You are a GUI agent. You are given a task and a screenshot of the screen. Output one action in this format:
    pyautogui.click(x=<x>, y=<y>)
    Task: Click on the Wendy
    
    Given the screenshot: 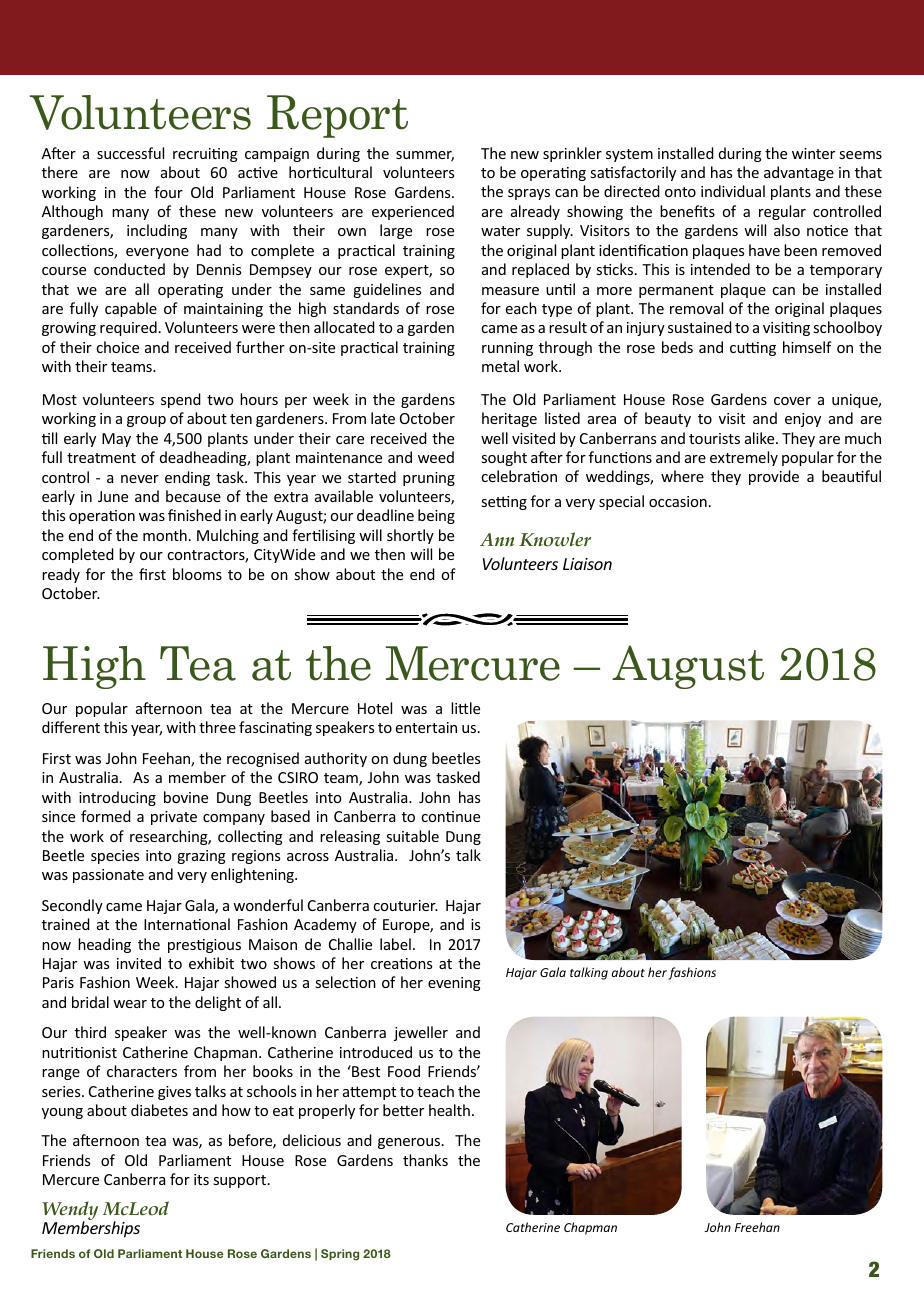 What is the action you would take?
    pyautogui.click(x=70, y=1212)
